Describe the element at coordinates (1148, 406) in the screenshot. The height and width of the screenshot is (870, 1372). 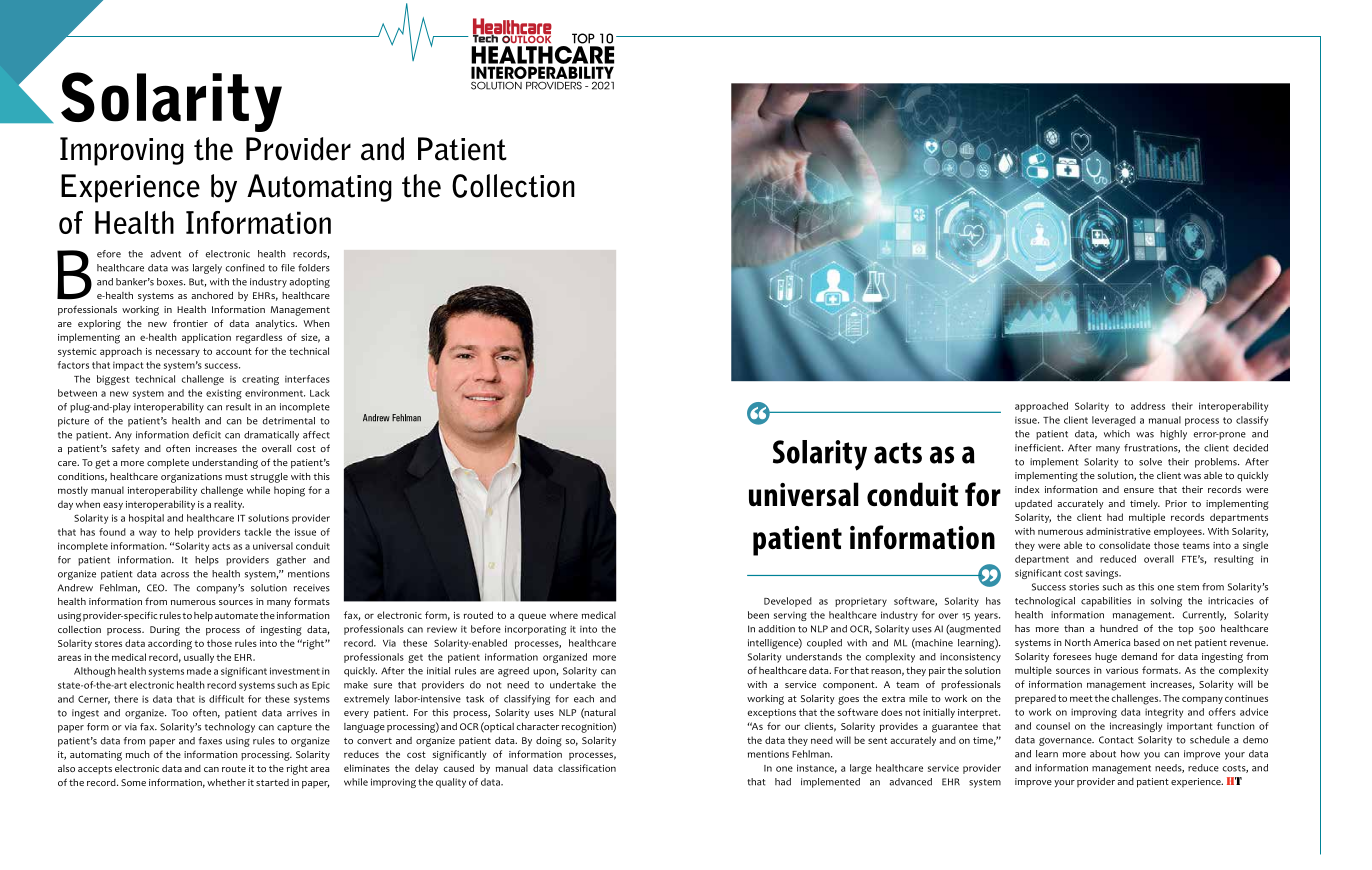
I see `address` at that location.
